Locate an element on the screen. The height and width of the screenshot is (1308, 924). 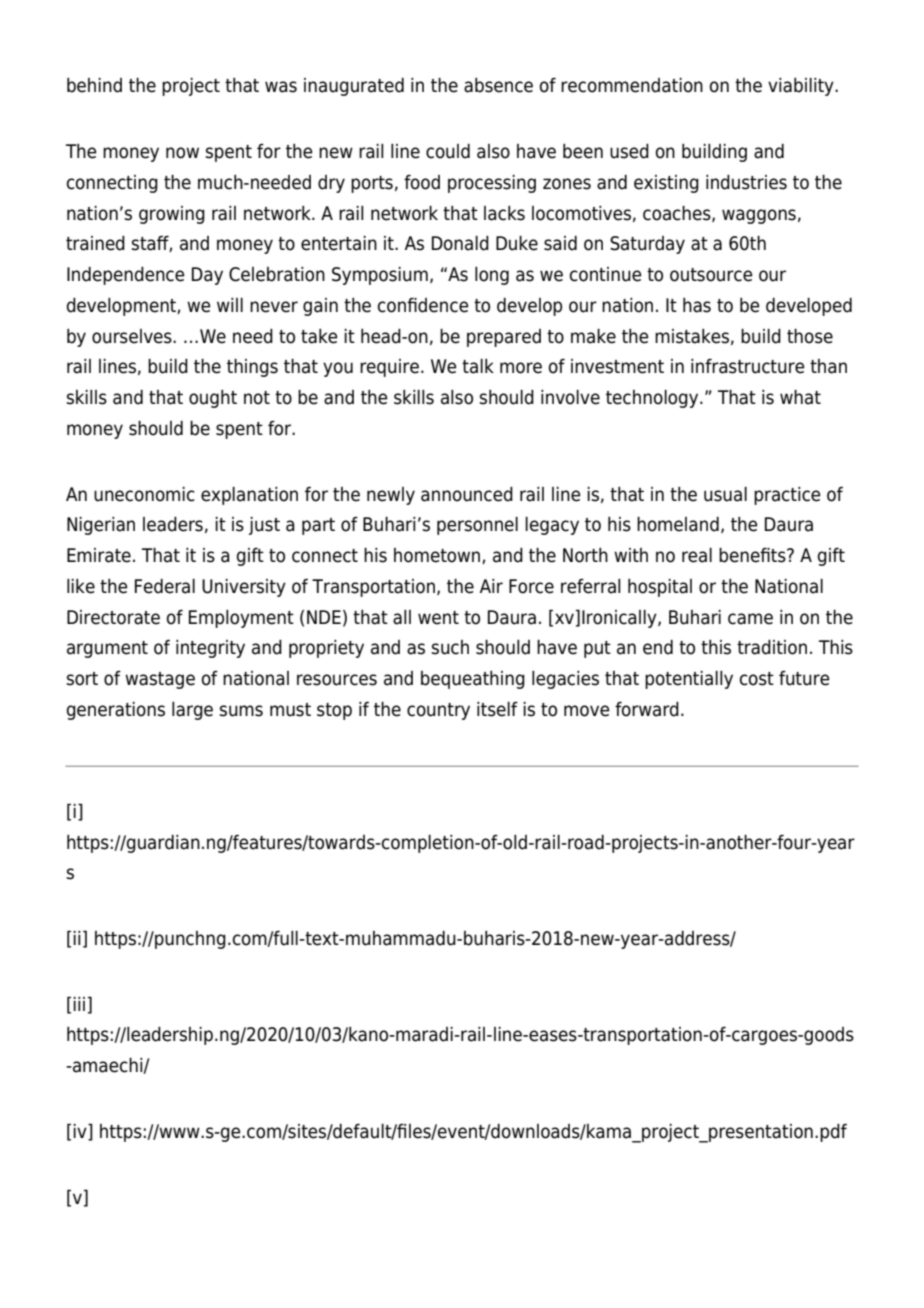
could is located at coordinates (448, 151).
